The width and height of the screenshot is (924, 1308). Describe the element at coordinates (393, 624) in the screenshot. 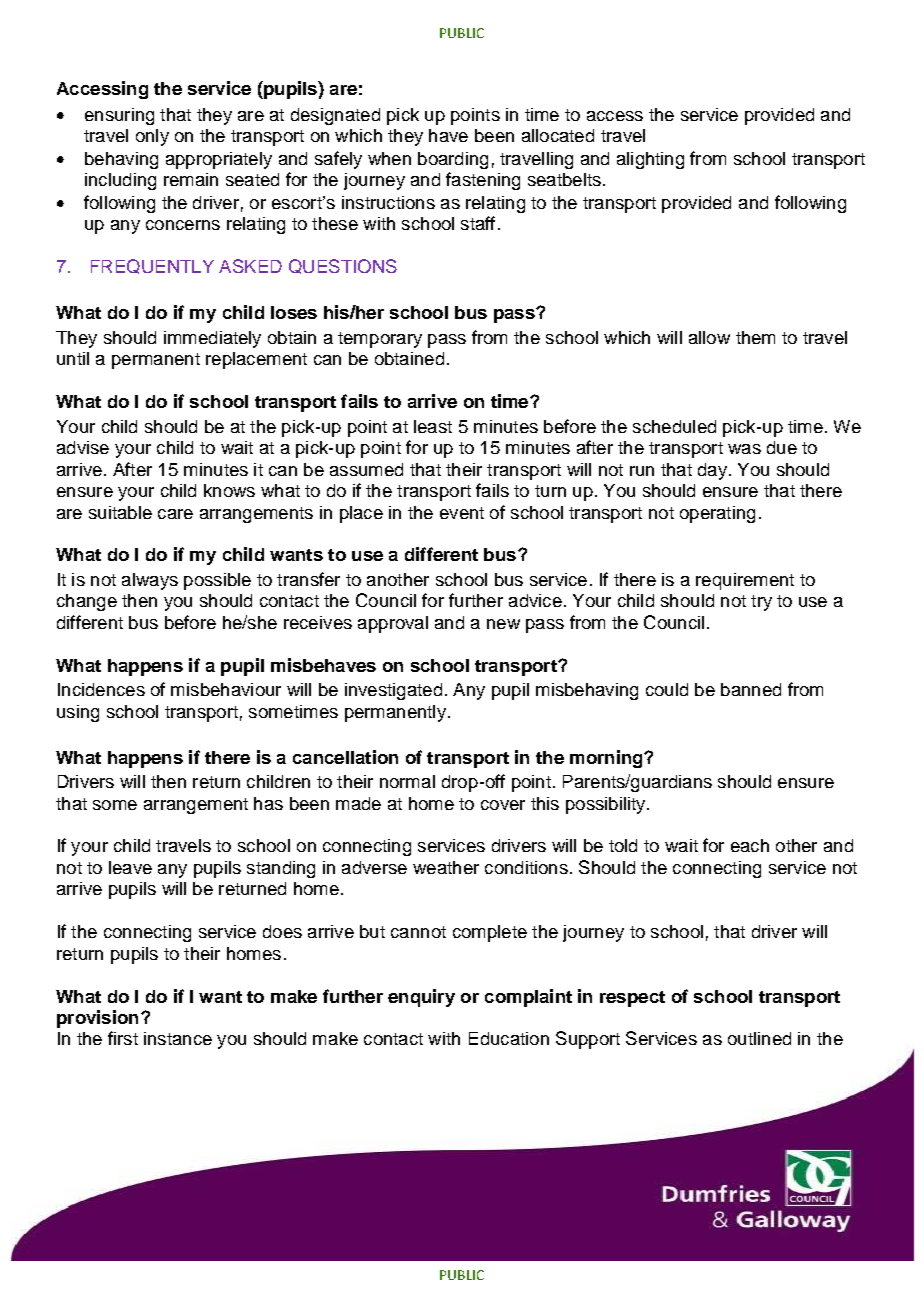

I see `approval` at that location.
